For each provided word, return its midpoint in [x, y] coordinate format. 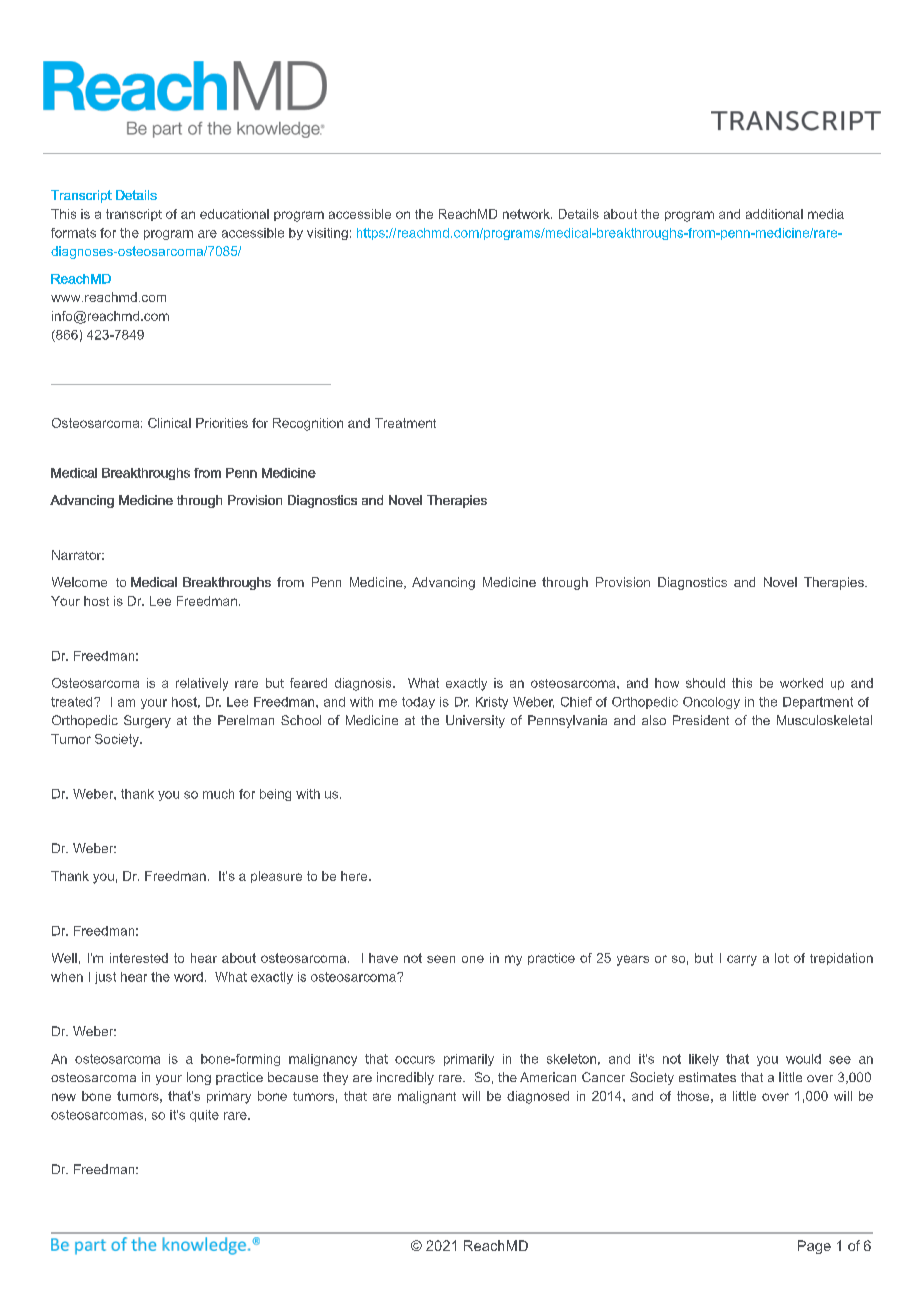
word [188, 977]
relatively [202, 684]
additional [774, 214]
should [705, 683]
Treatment [405, 423]
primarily [469, 1060]
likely [704, 1060]
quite [204, 1116]
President [701, 720]
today [418, 703]
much [218, 794]
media [826, 214]
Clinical [169, 423]
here [355, 876]
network [527, 214]
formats [73, 233]
